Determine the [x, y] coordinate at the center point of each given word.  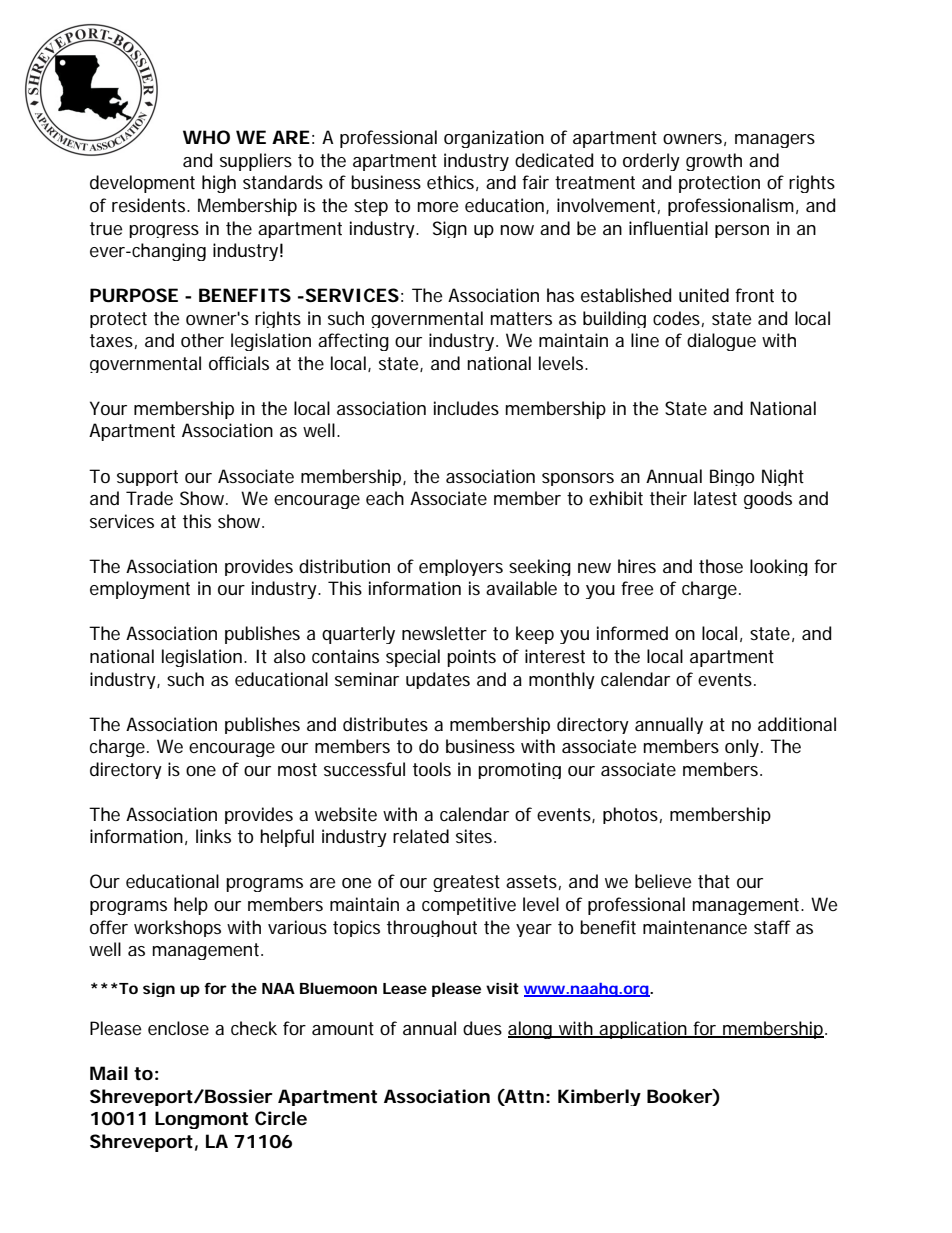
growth [714, 162]
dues [482, 1028]
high [219, 184]
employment [140, 590]
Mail [109, 1073]
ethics [452, 183]
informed [632, 633]
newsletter [444, 633]
